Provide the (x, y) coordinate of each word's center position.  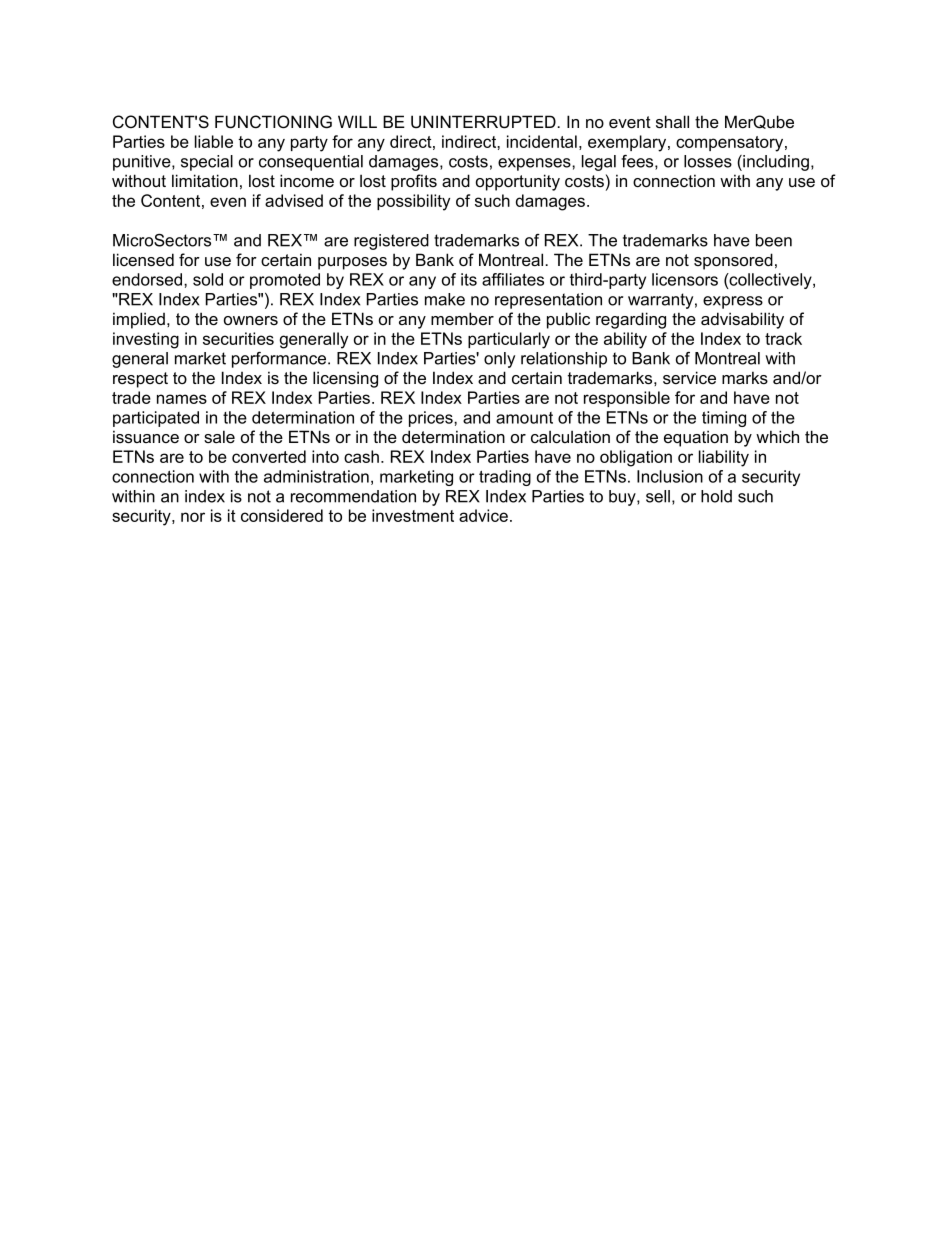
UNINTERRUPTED (484, 122)
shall (672, 121)
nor (193, 517)
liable (214, 141)
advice (483, 515)
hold (716, 496)
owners (251, 320)
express (733, 302)
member (462, 318)
